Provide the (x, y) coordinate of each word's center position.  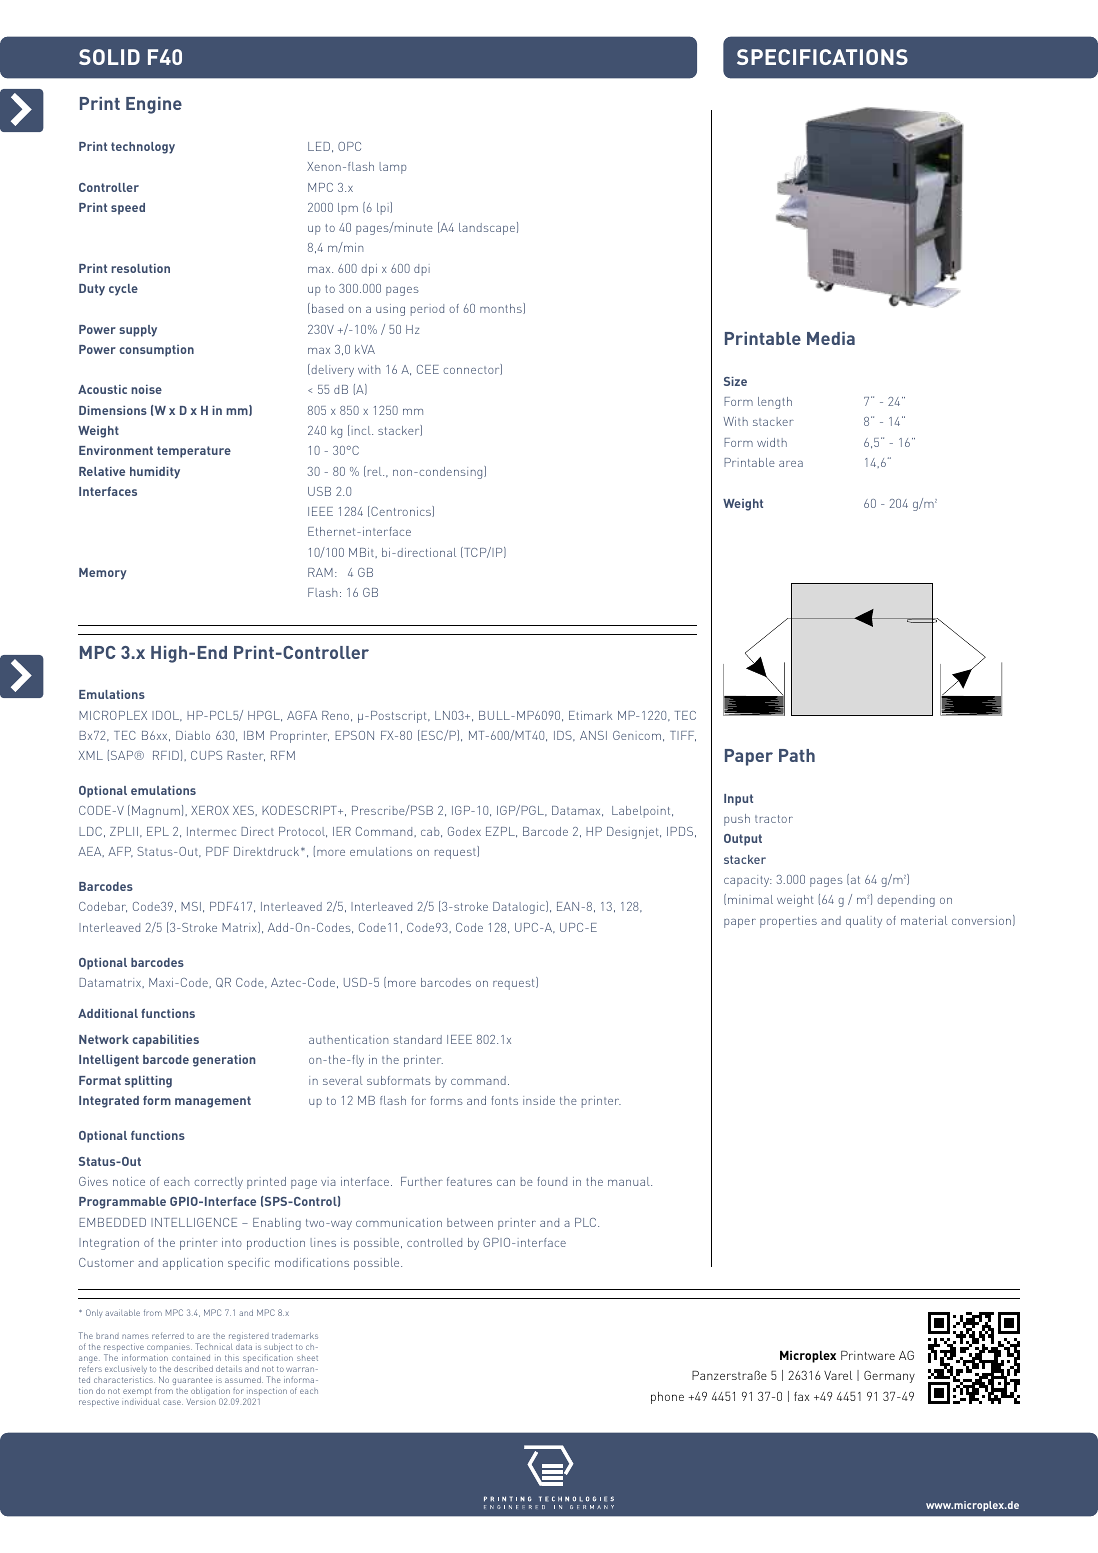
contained (191, 1358)
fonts (504, 1100)
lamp (393, 168)
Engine (154, 105)
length (775, 403)
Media (831, 338)
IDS (564, 736)
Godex (464, 831)
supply (138, 331)
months (502, 308)
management (213, 1102)
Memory (103, 574)
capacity (748, 881)
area (791, 464)
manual (630, 1181)
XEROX (210, 810)
